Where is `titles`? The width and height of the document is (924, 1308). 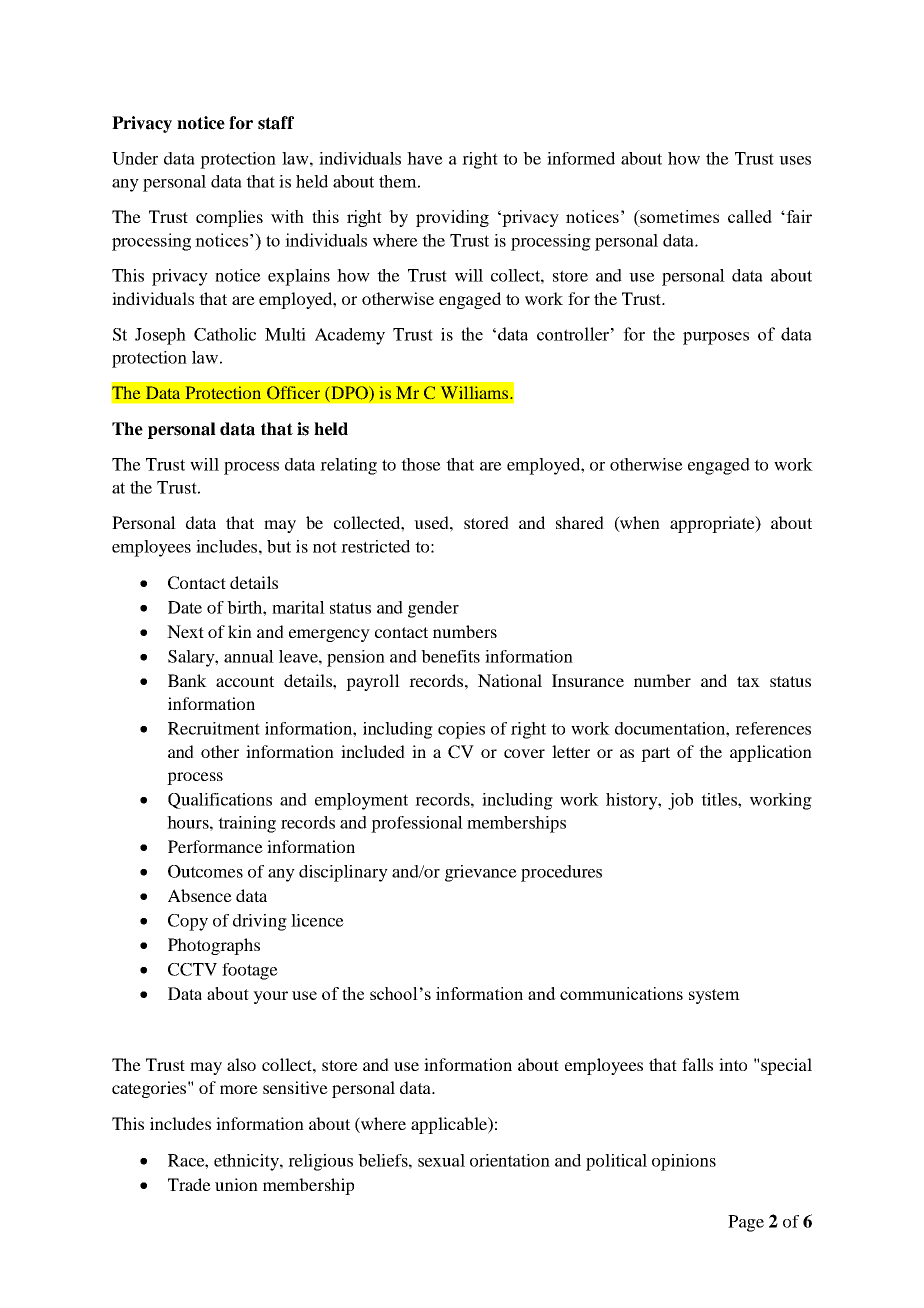 titles is located at coordinates (720, 799).
